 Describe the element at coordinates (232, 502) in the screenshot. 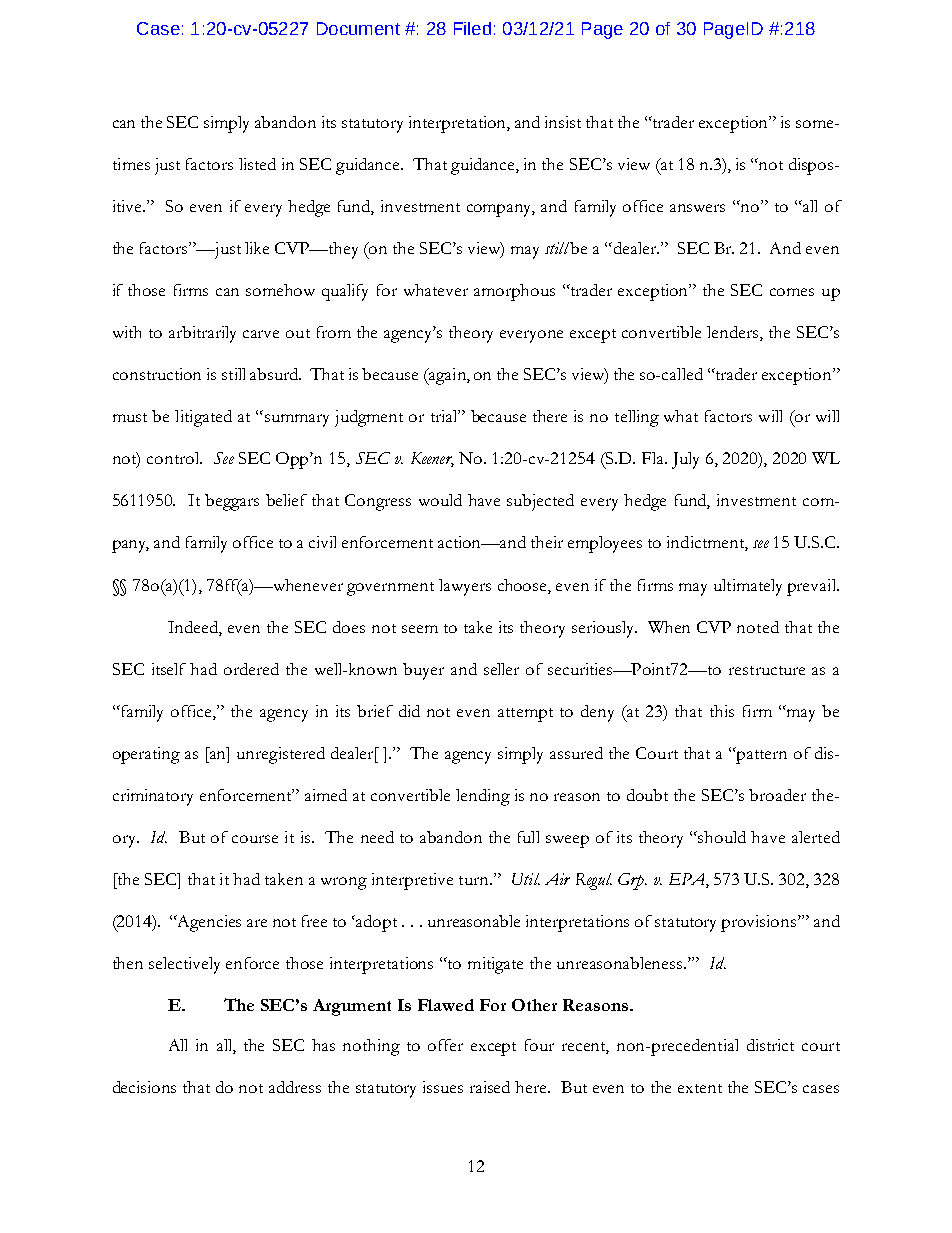

I see `beggars` at that location.
